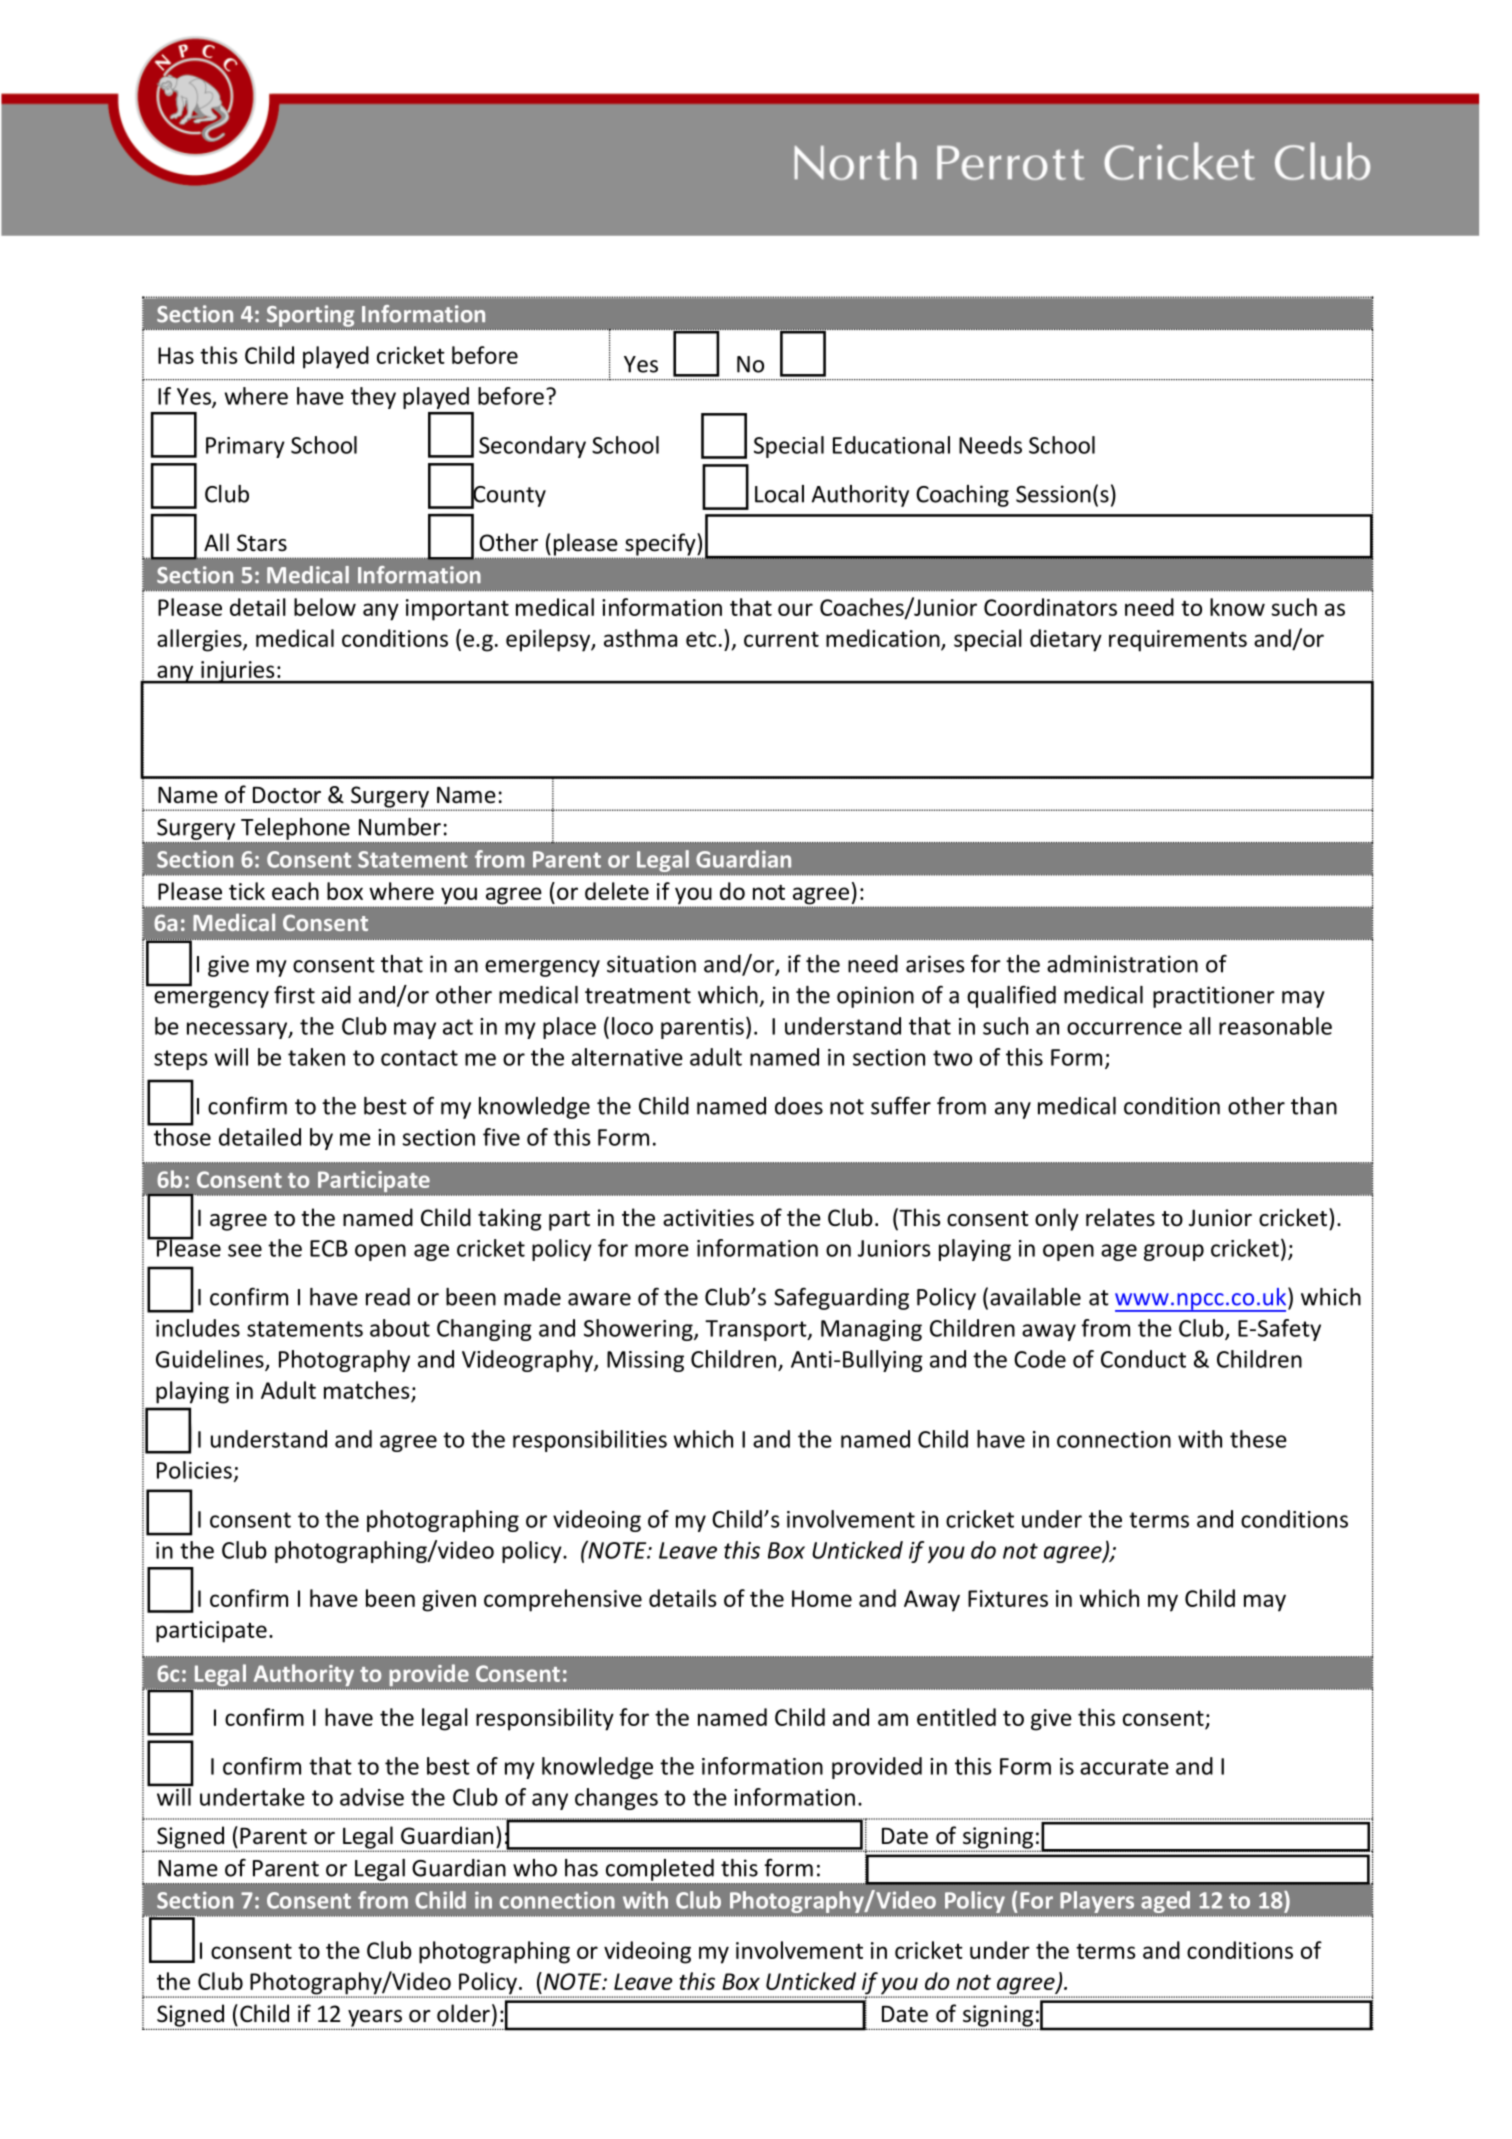 Image resolution: width=1512 pixels, height=2139 pixels. Describe the element at coordinates (1178, 641) in the page. I see `requirements` at that location.
